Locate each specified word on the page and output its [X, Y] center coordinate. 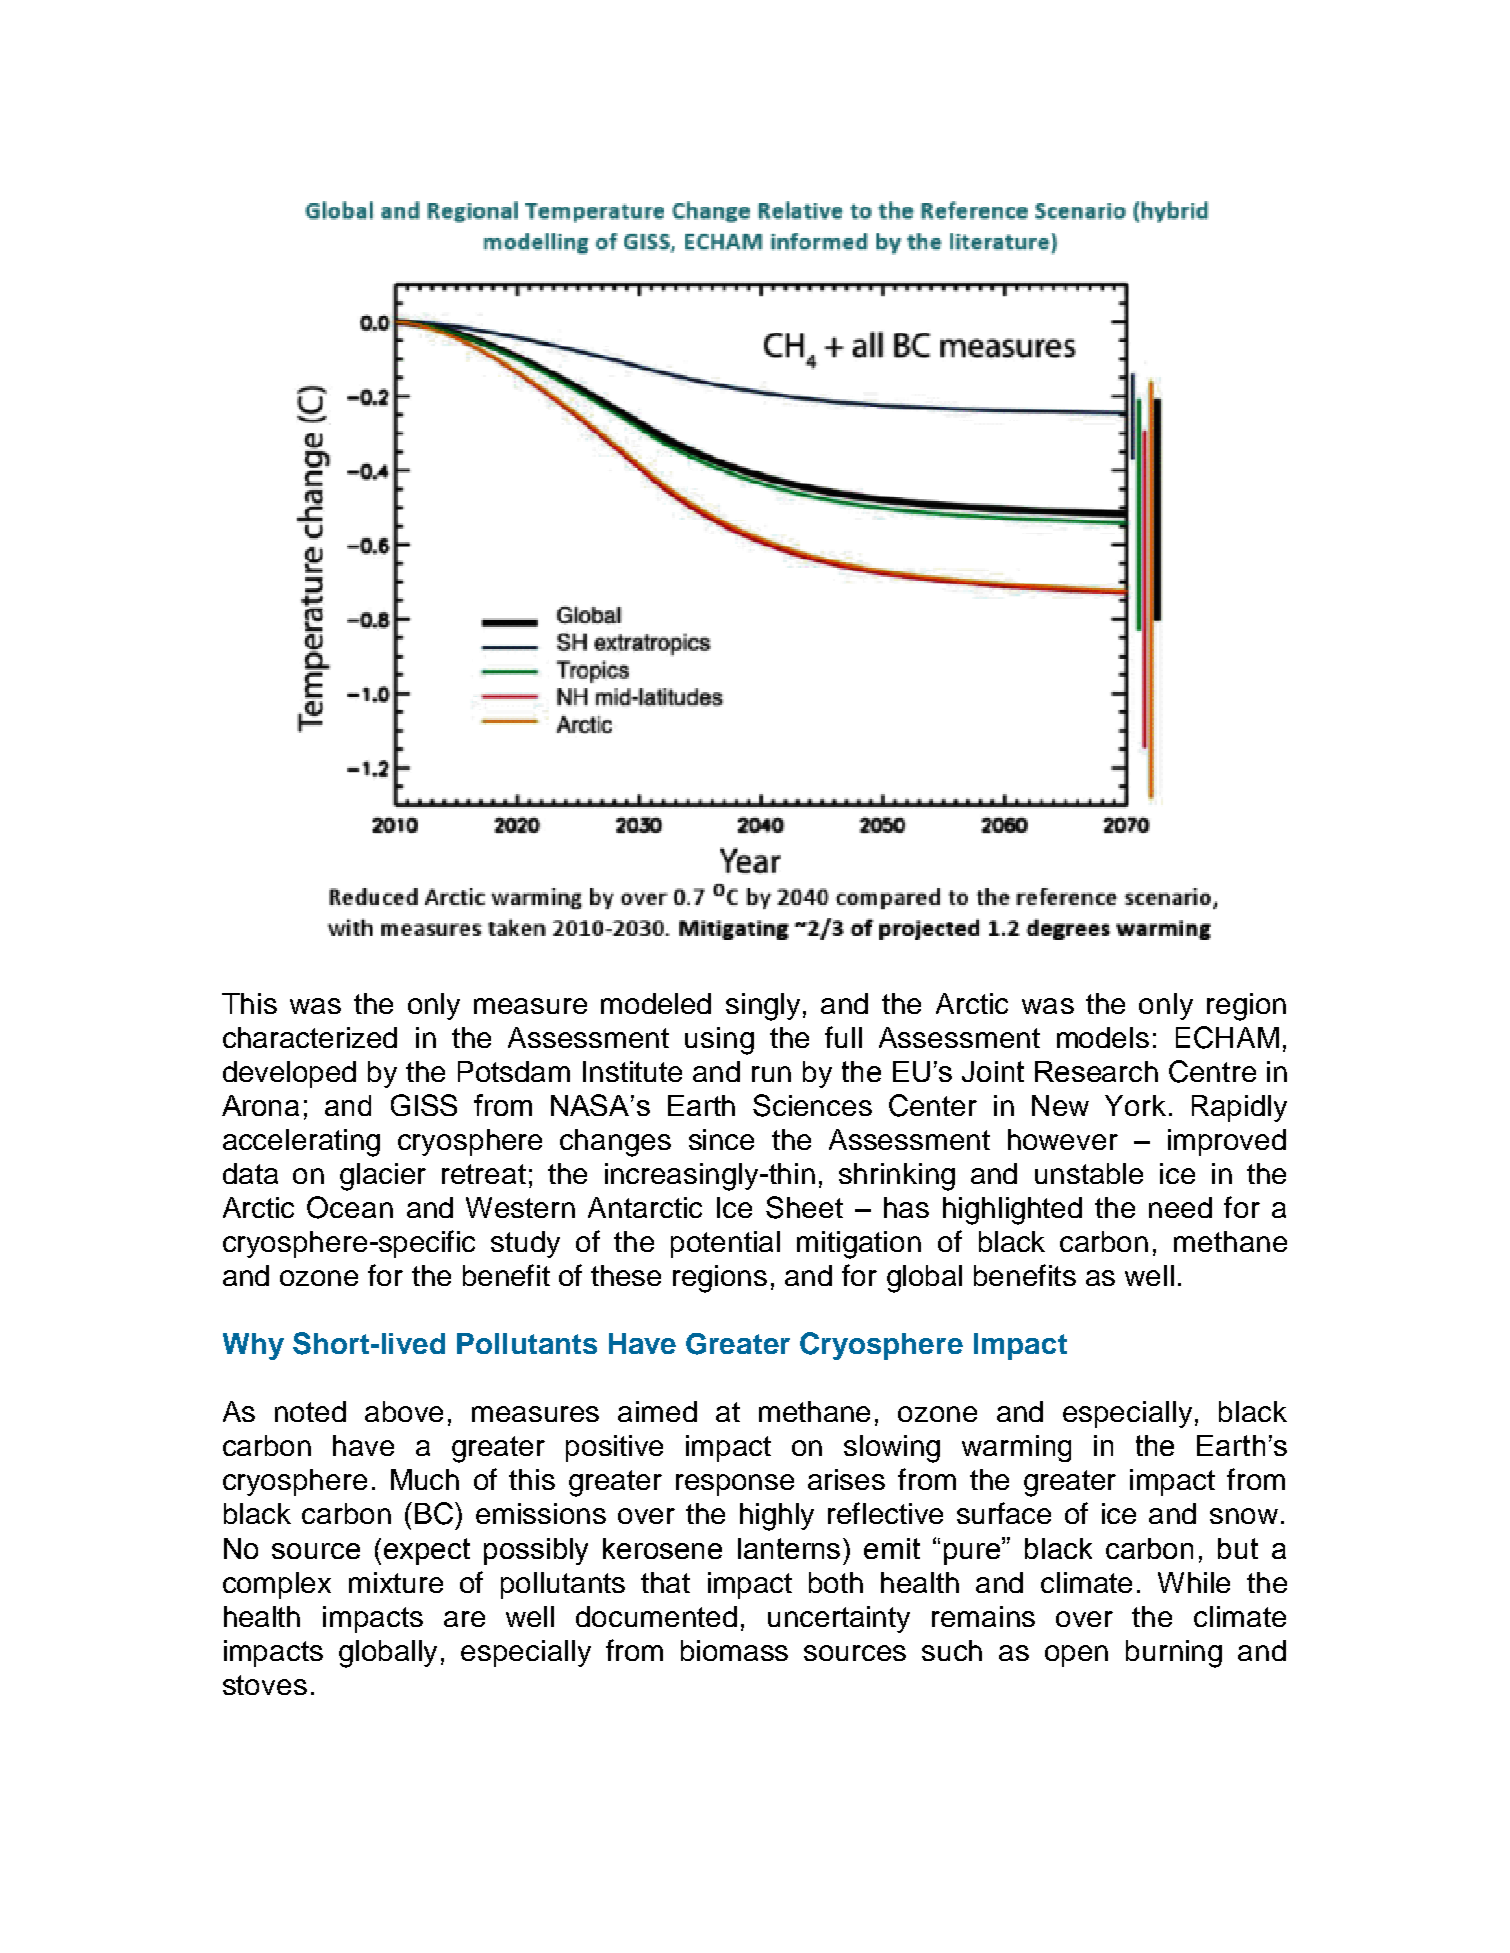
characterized [310, 1037]
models [1103, 1037]
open [1076, 1656]
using [719, 1041]
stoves [265, 1685]
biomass [734, 1650]
